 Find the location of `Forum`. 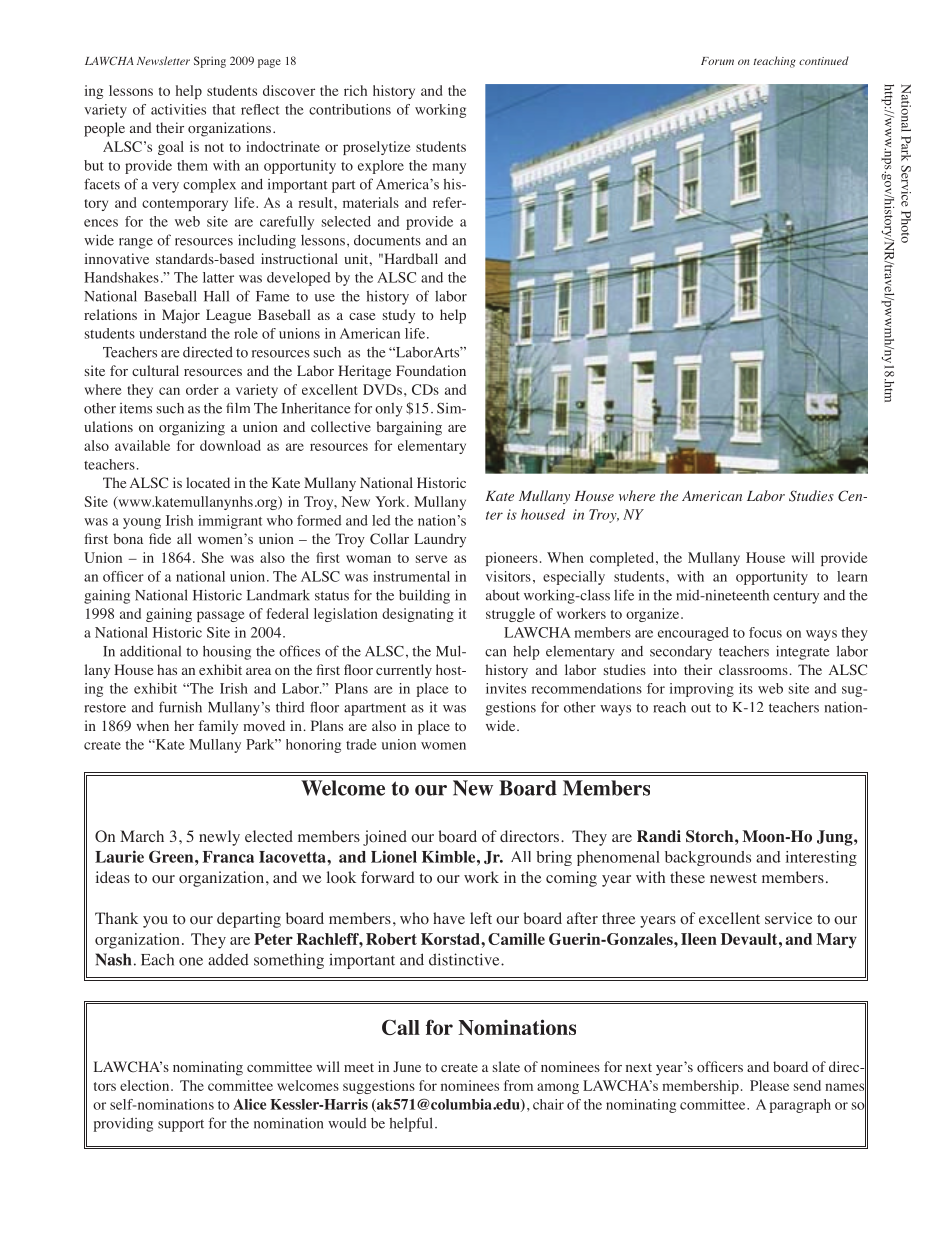

Forum is located at coordinates (717, 61).
